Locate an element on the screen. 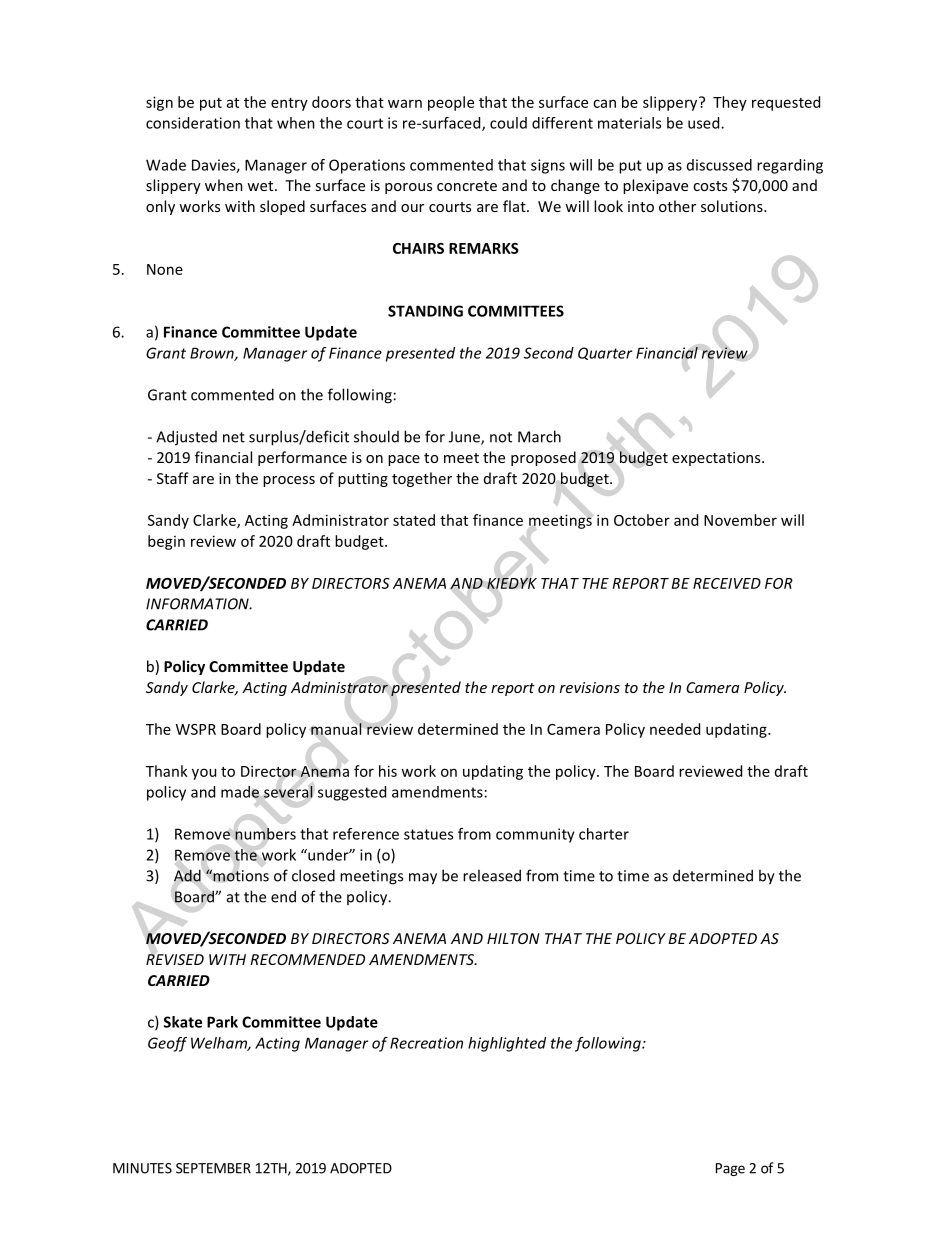  net is located at coordinates (234, 437).
